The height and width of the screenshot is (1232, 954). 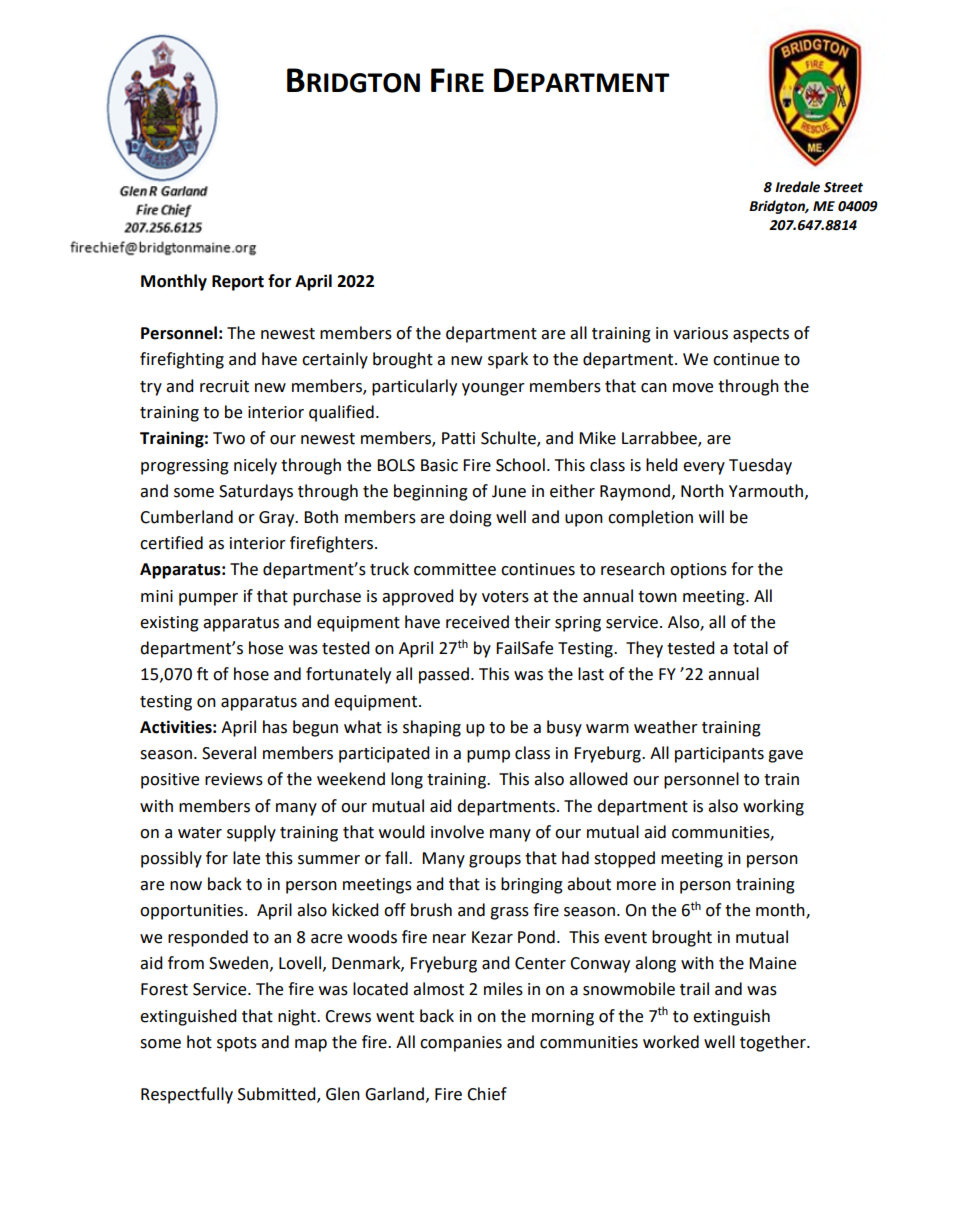 What do you see at coordinates (487, 1094) in the screenshot?
I see `Chief` at bounding box center [487, 1094].
